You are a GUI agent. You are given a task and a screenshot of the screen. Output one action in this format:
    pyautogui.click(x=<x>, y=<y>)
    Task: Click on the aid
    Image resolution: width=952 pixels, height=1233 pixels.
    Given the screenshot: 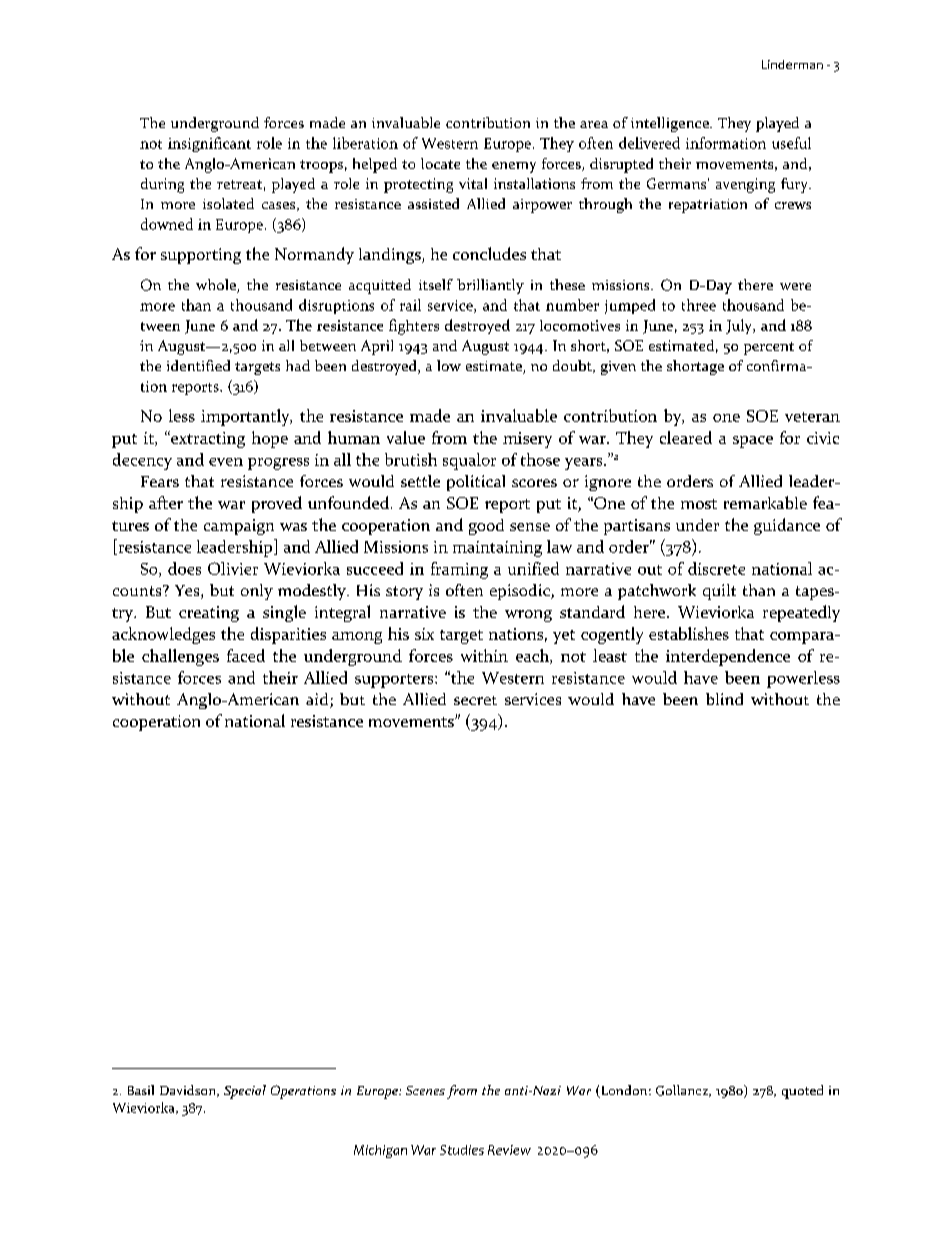 What is the action you would take?
    pyautogui.click(x=318, y=700)
